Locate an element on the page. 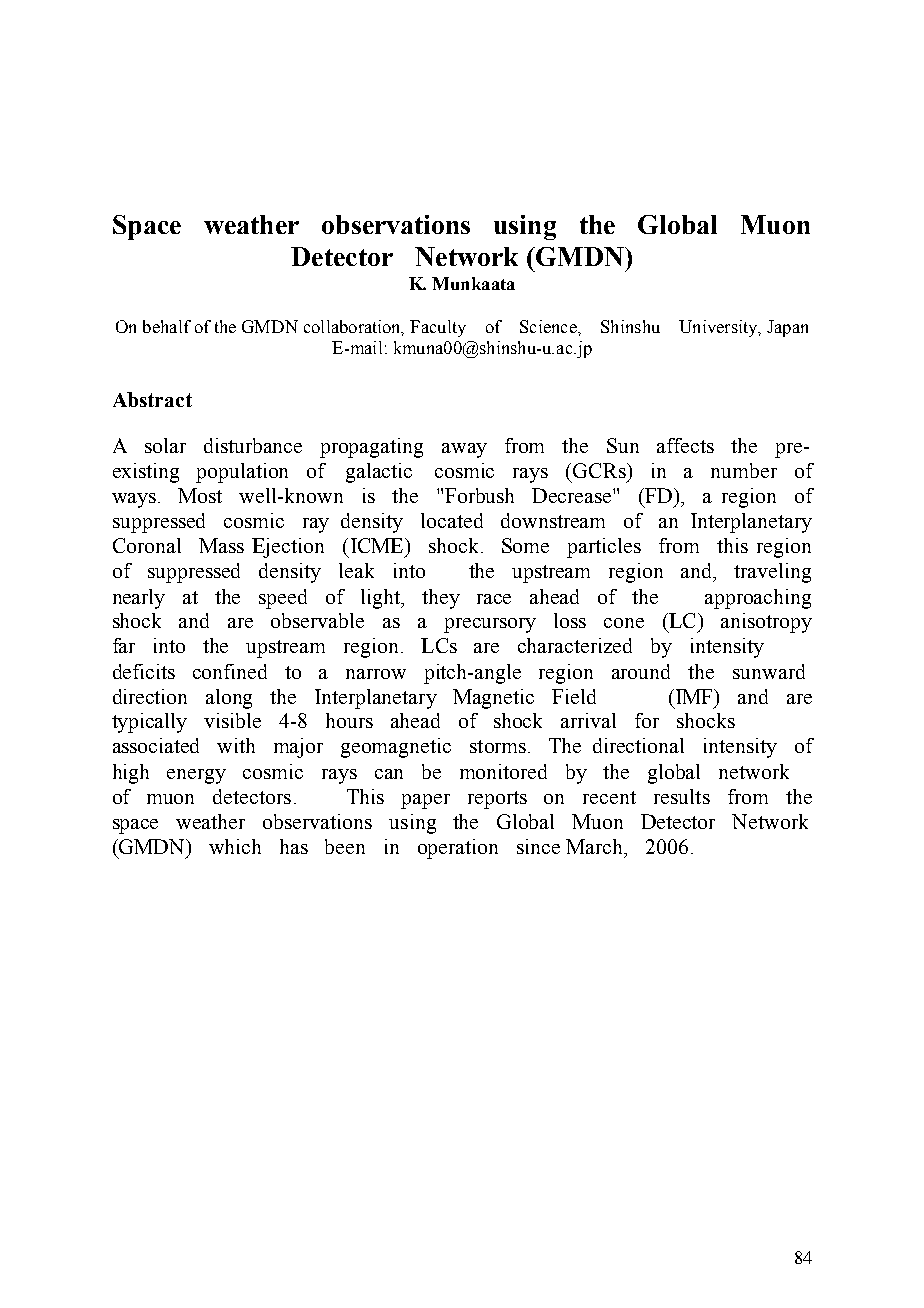 The width and height of the page is (924, 1308). which is located at coordinates (235, 846).
